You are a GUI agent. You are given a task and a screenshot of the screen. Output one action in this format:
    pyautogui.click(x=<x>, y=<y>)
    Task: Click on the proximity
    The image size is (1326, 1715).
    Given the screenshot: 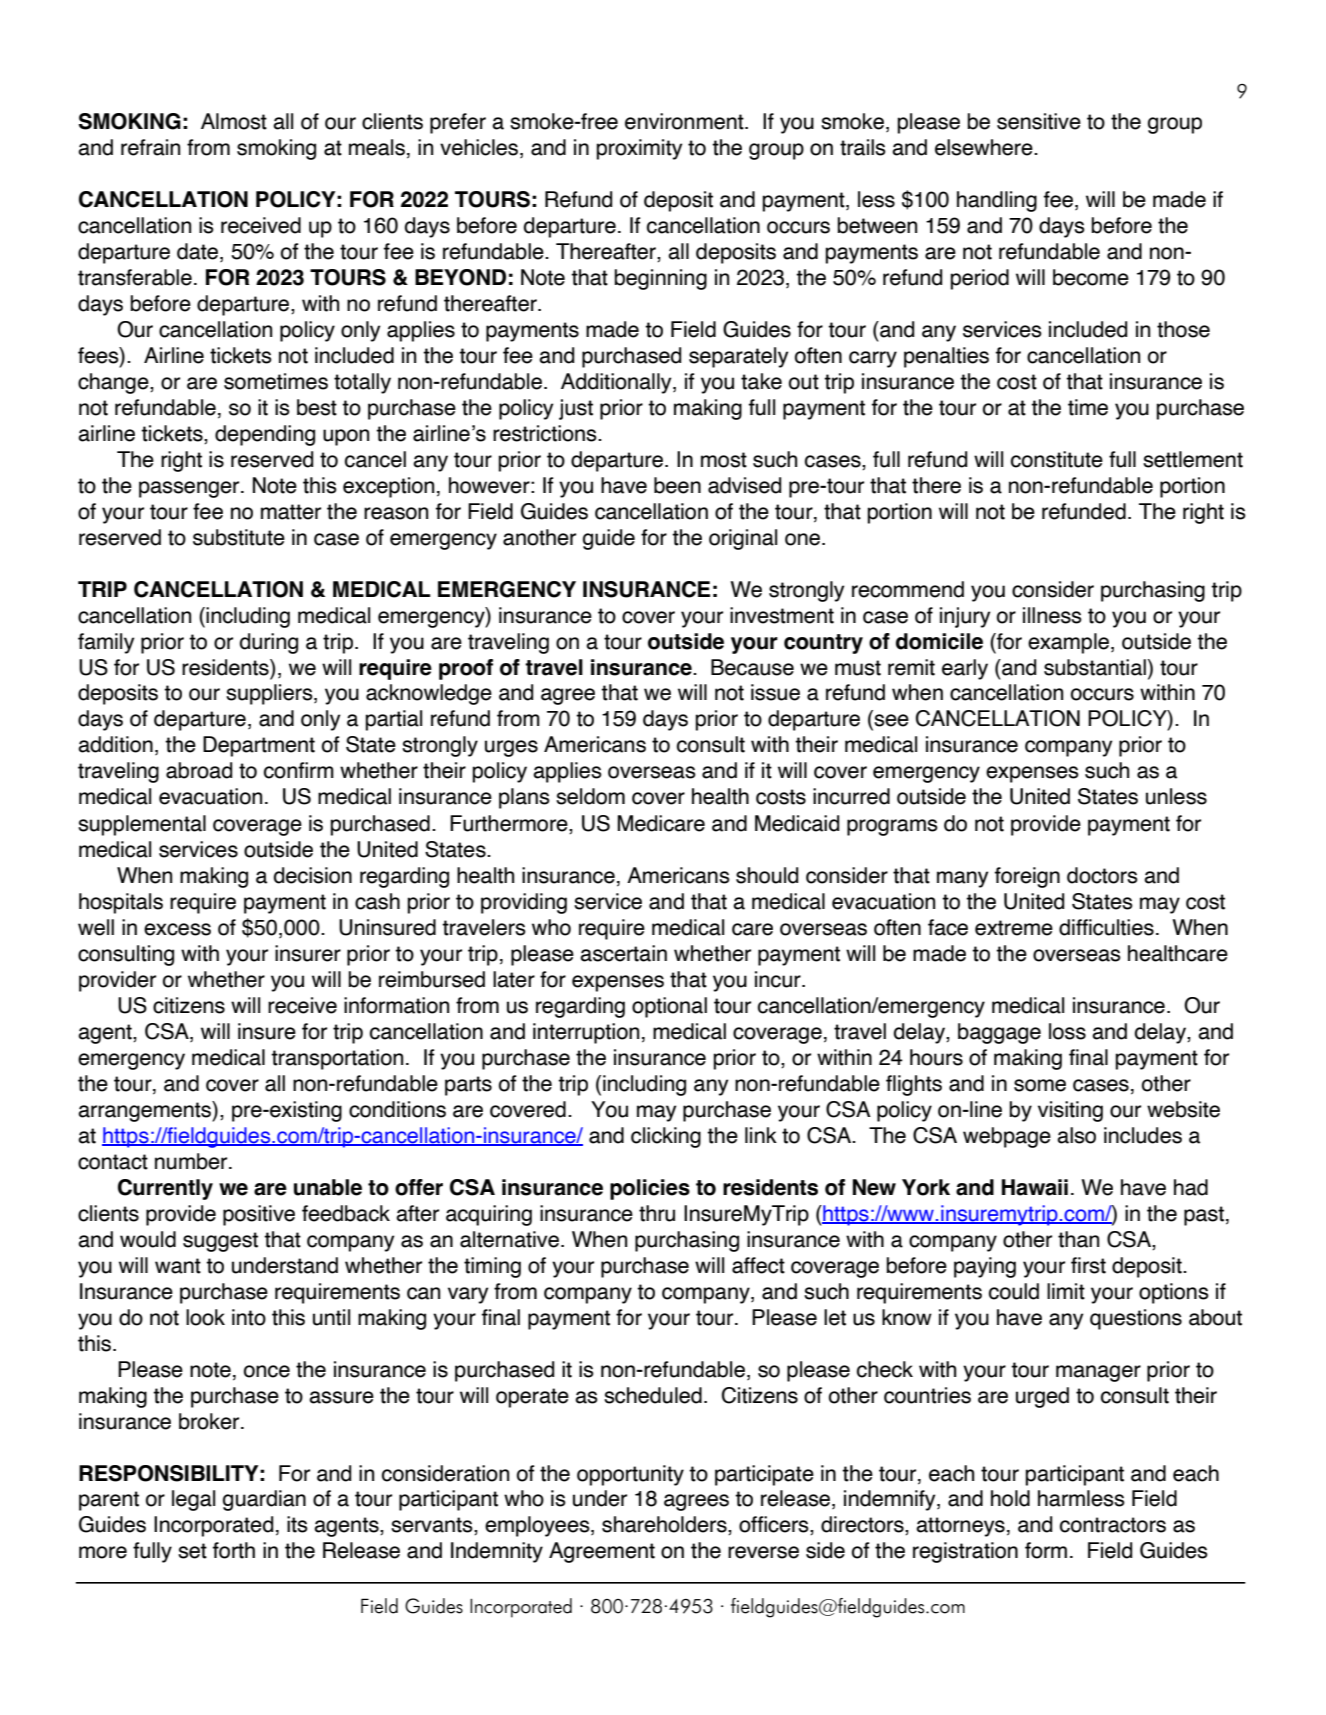 What is the action you would take?
    pyautogui.click(x=639, y=149)
